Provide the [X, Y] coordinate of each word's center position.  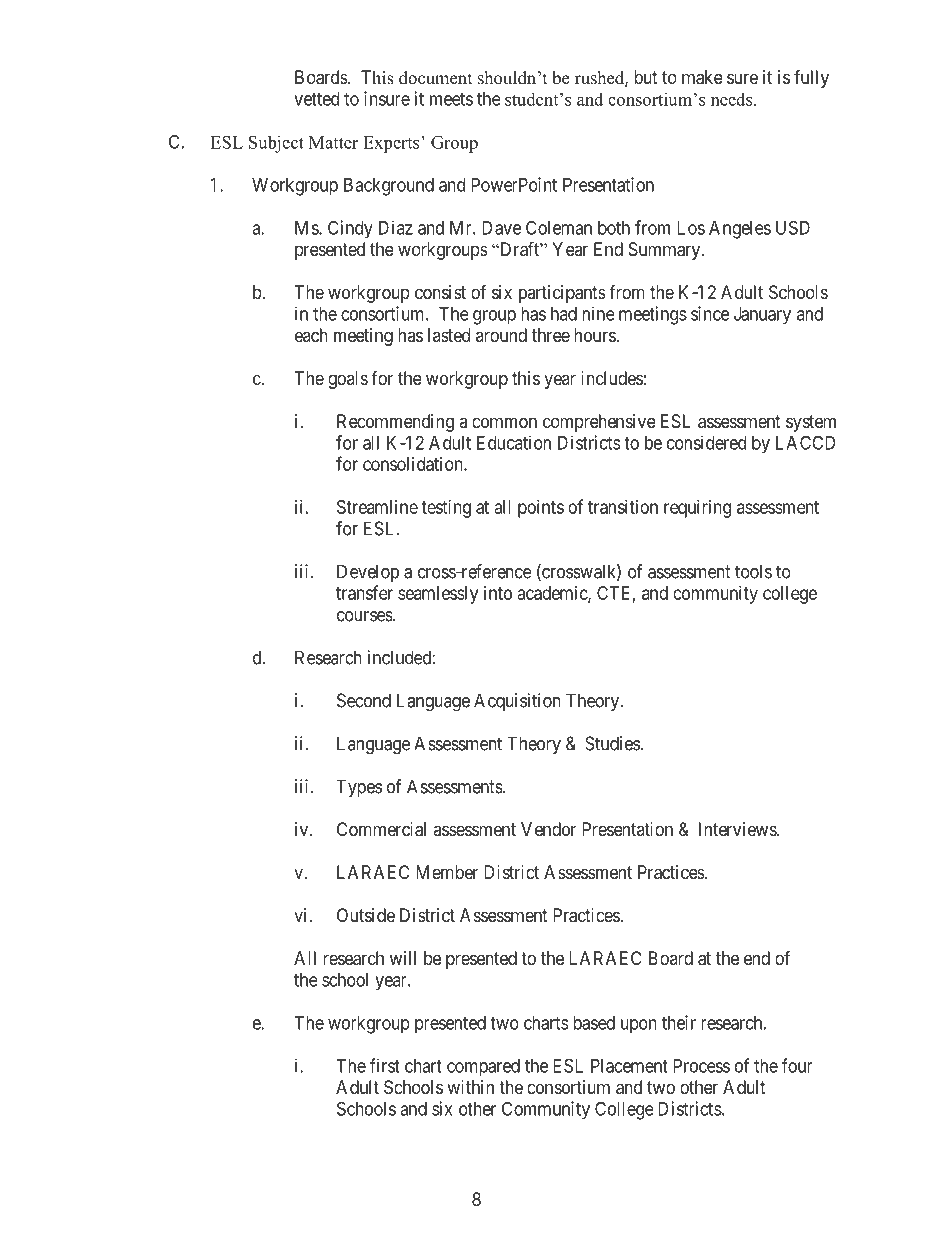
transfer [364, 592]
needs [733, 99]
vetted [316, 99]
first [385, 1065]
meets [451, 99]
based [594, 1023]
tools [753, 571]
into [498, 593]
